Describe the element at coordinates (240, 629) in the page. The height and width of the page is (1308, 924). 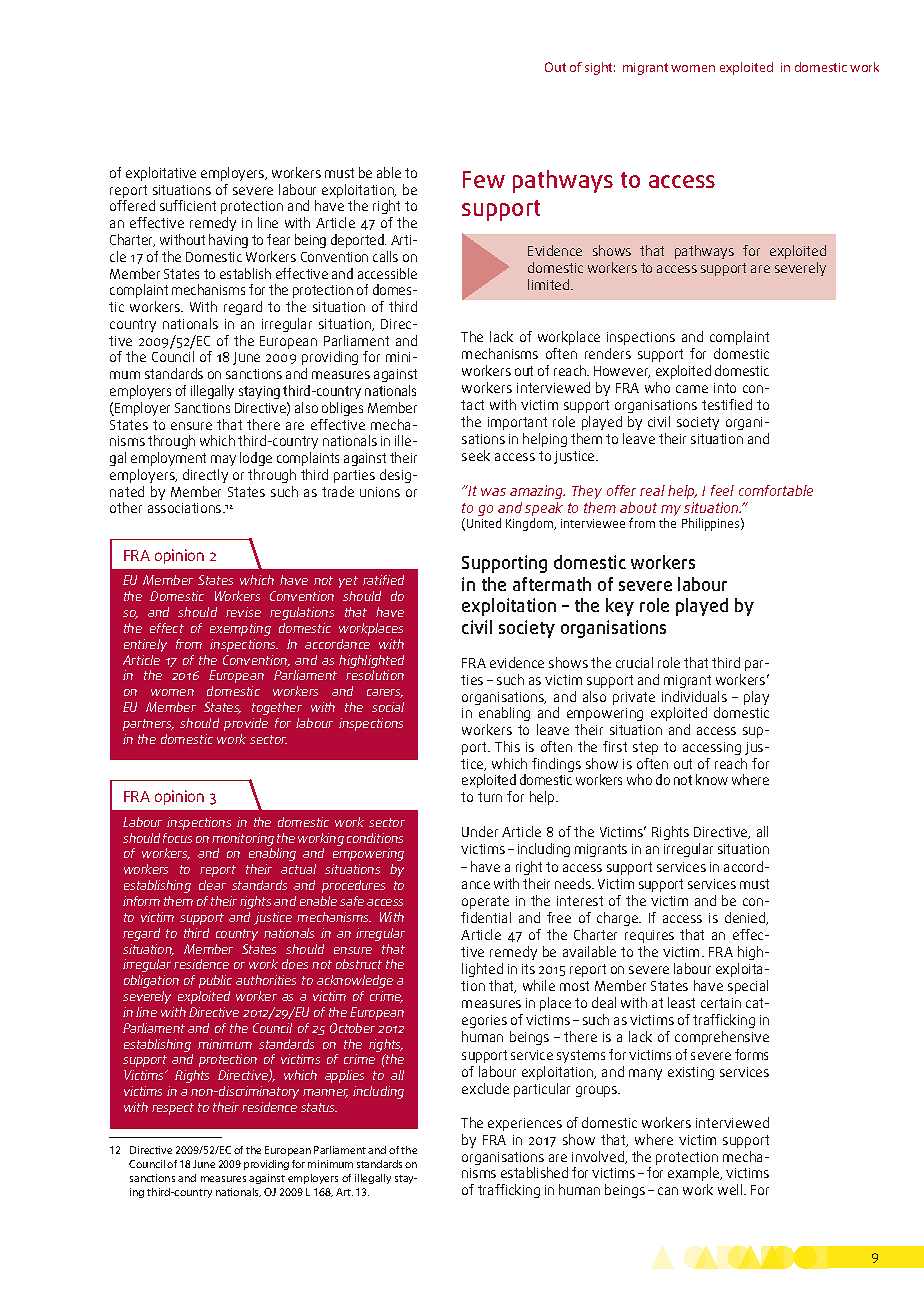
I see `exempting` at that location.
